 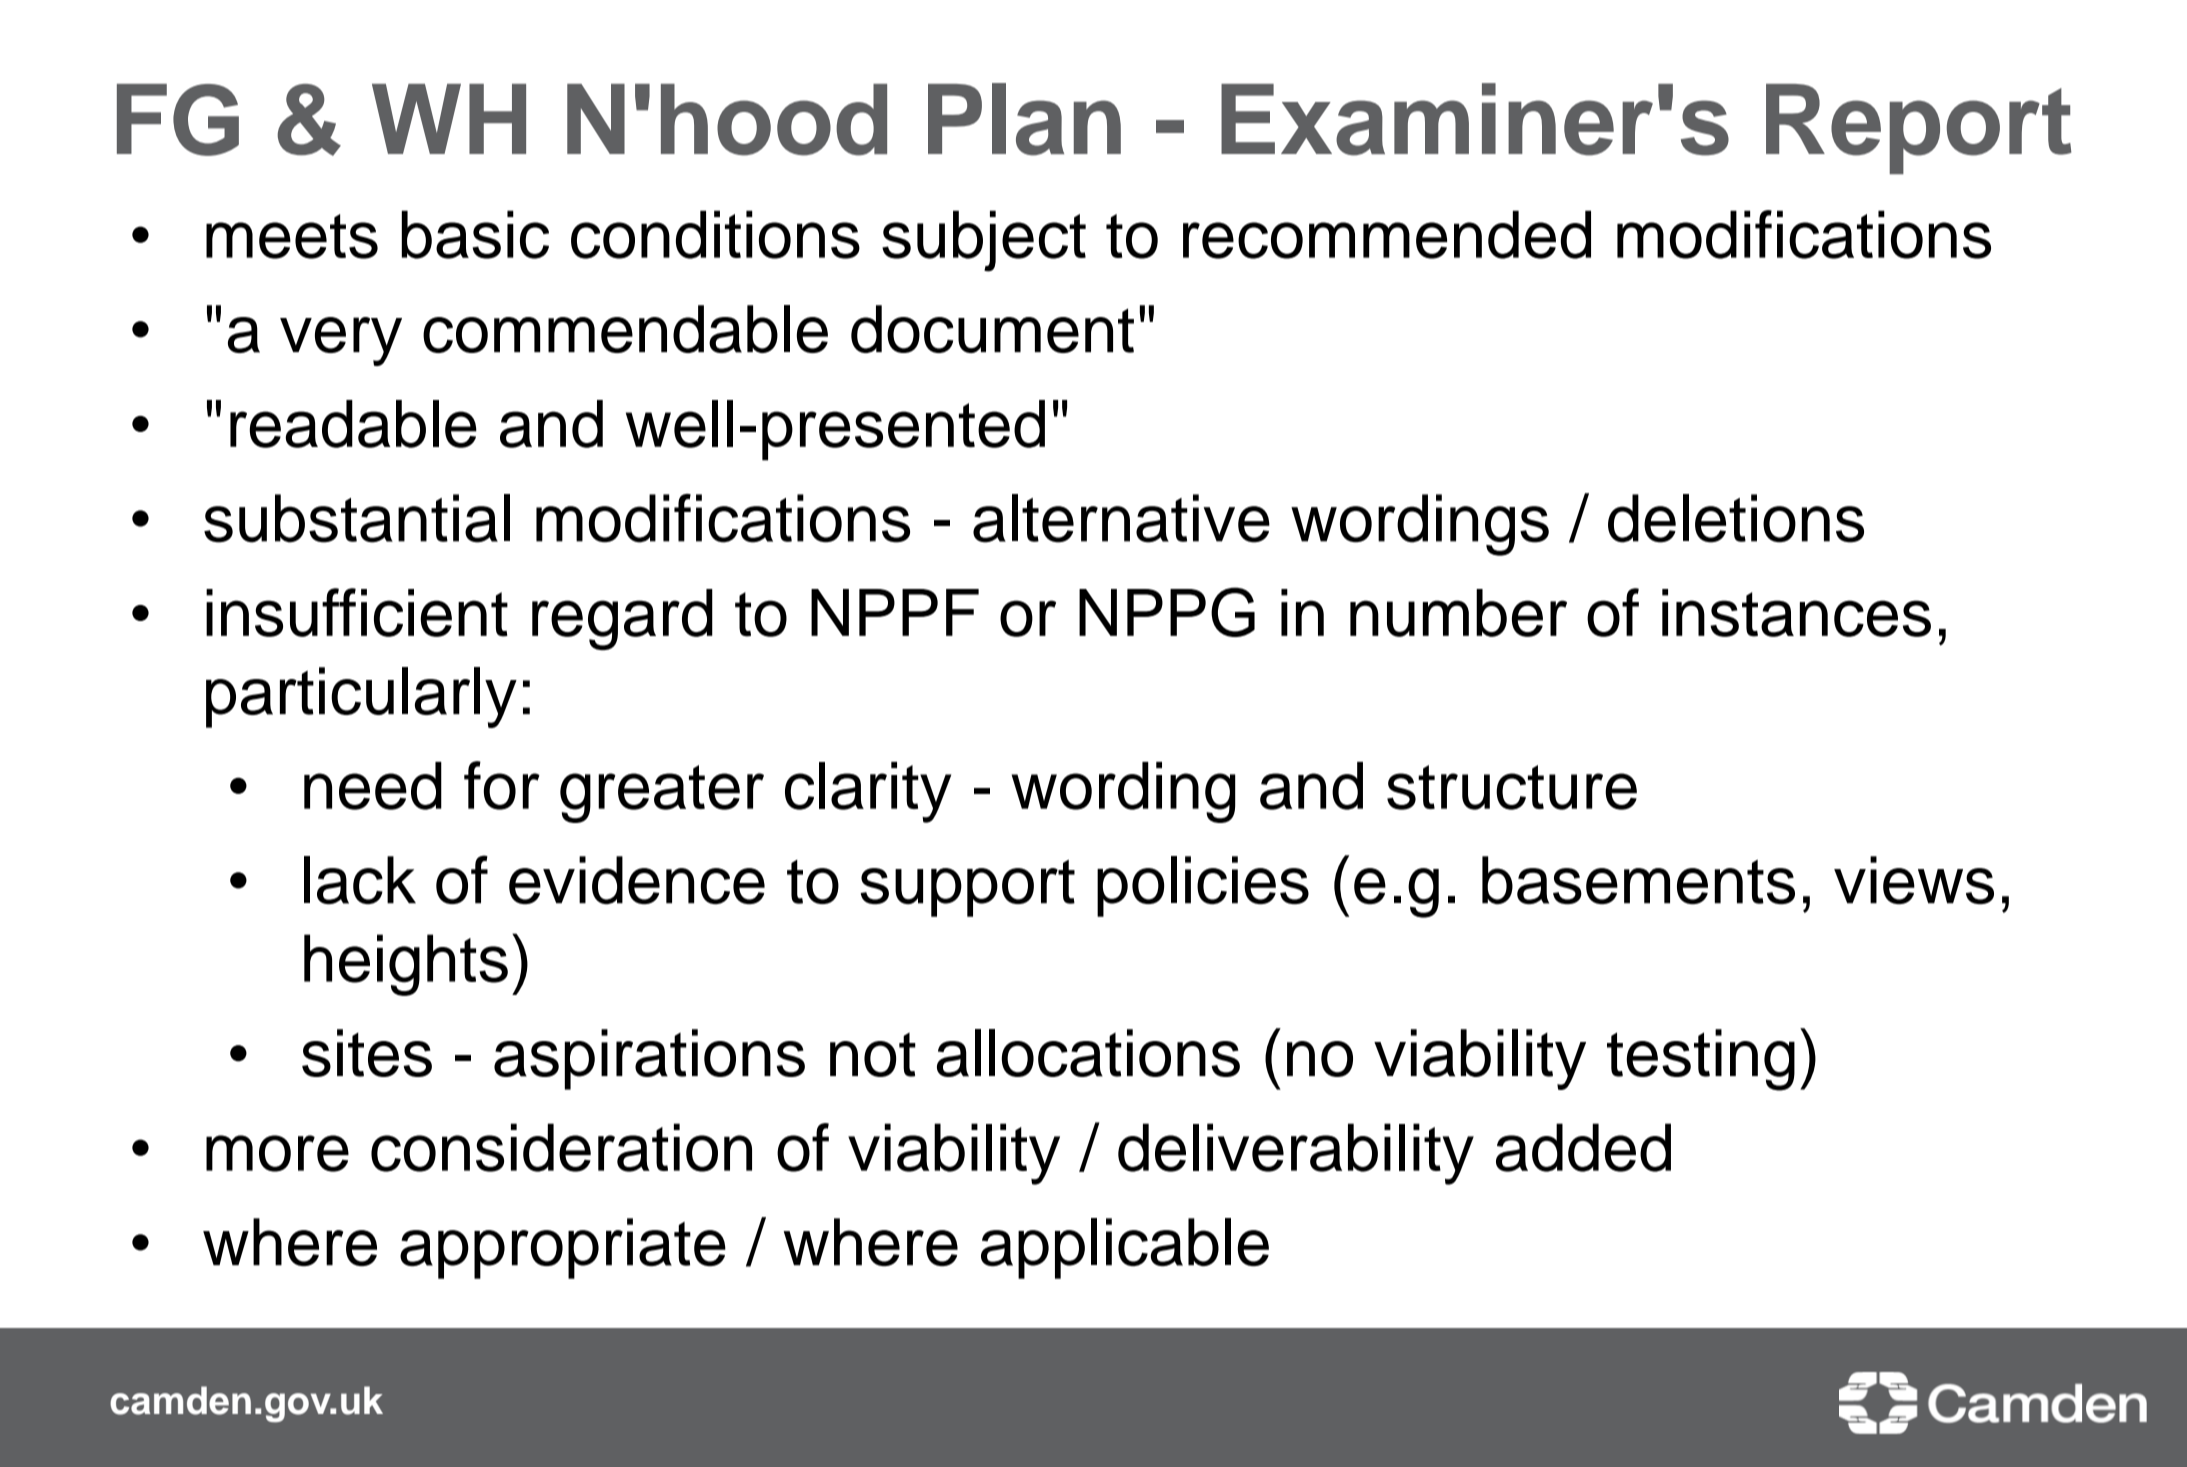 What do you see at coordinates (1918, 129) in the screenshot?
I see `Report` at bounding box center [1918, 129].
